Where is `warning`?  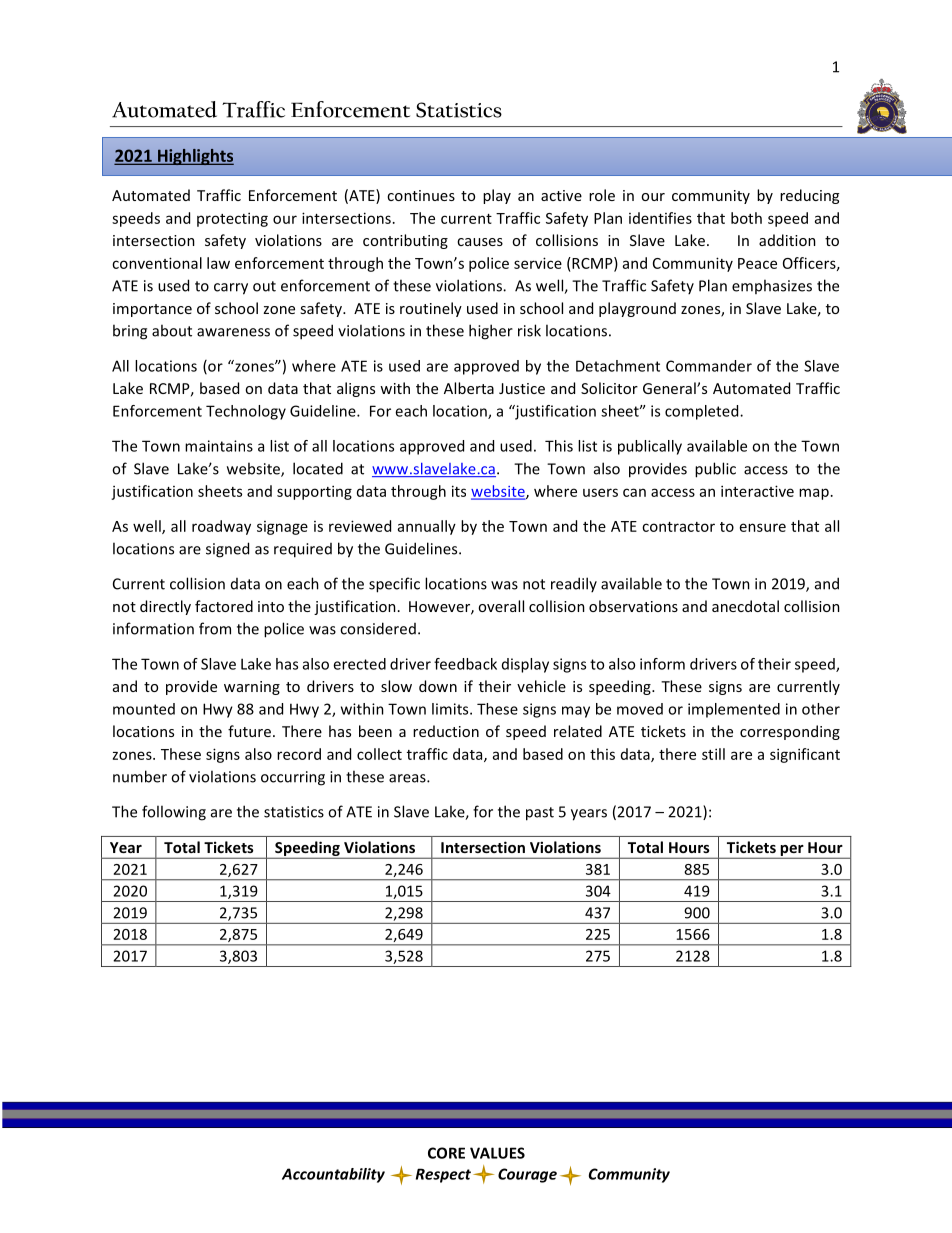
warning is located at coordinates (252, 688).
